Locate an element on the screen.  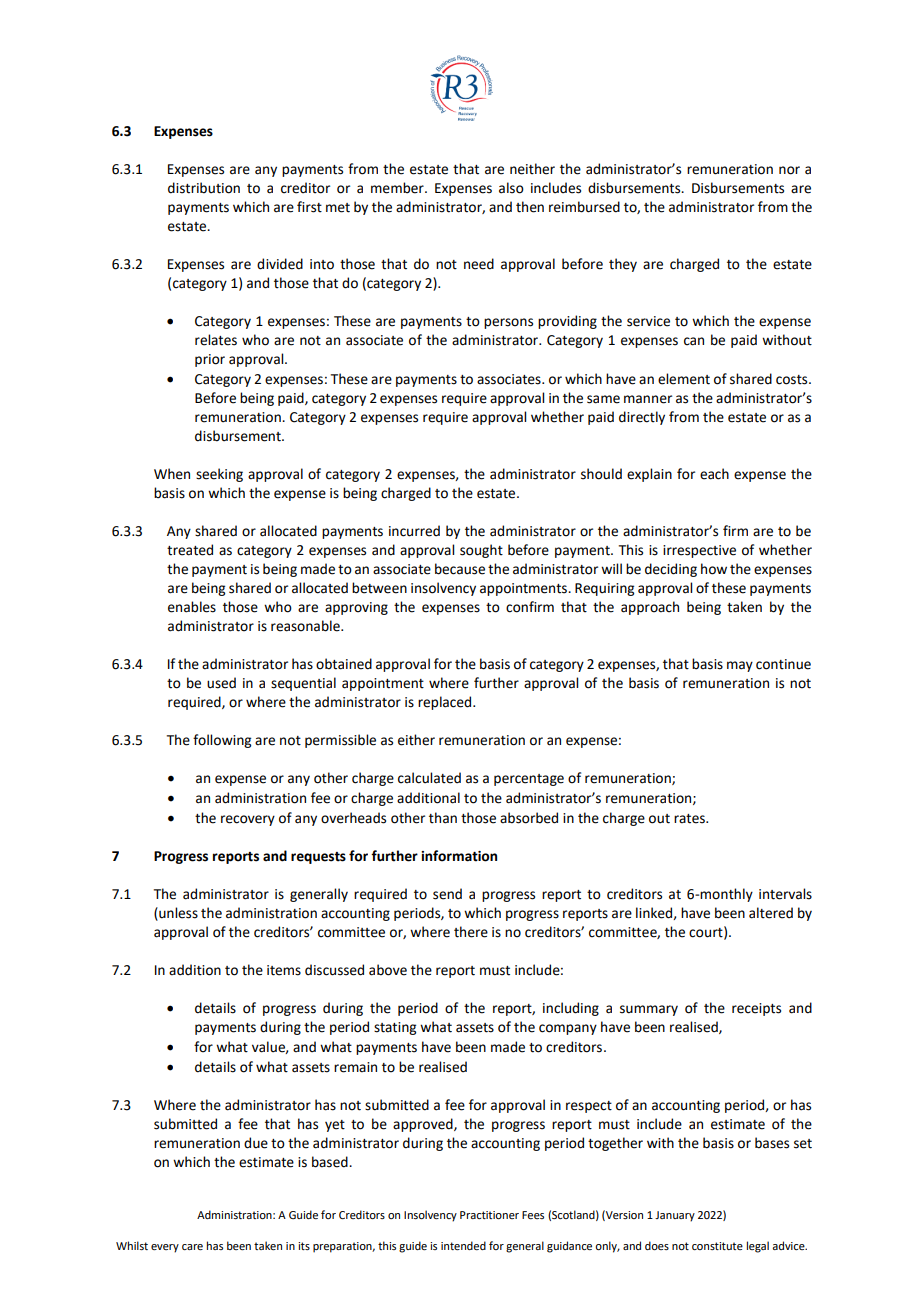
seeking is located at coordinates (219, 475).
